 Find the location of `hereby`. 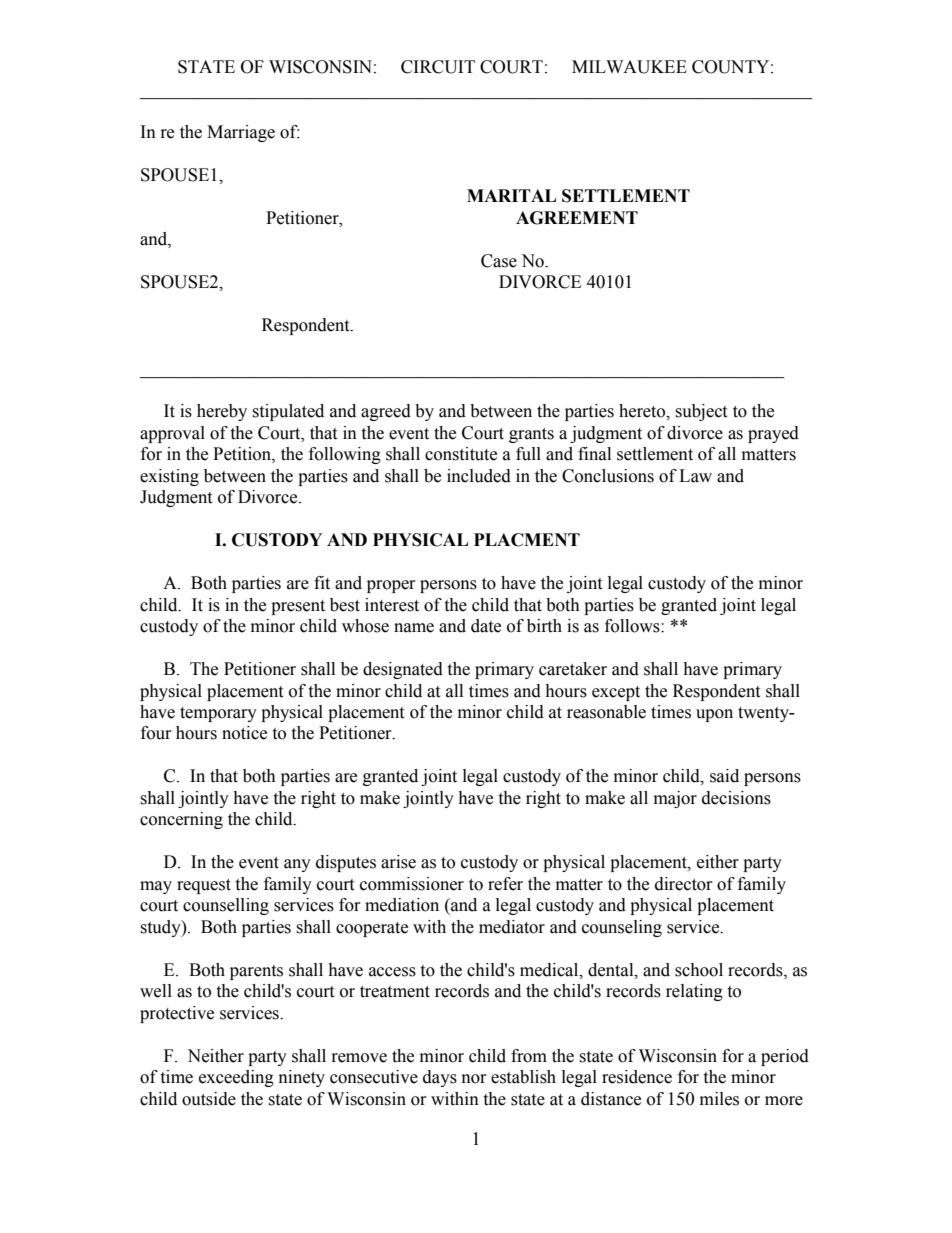

hereby is located at coordinates (222, 412).
